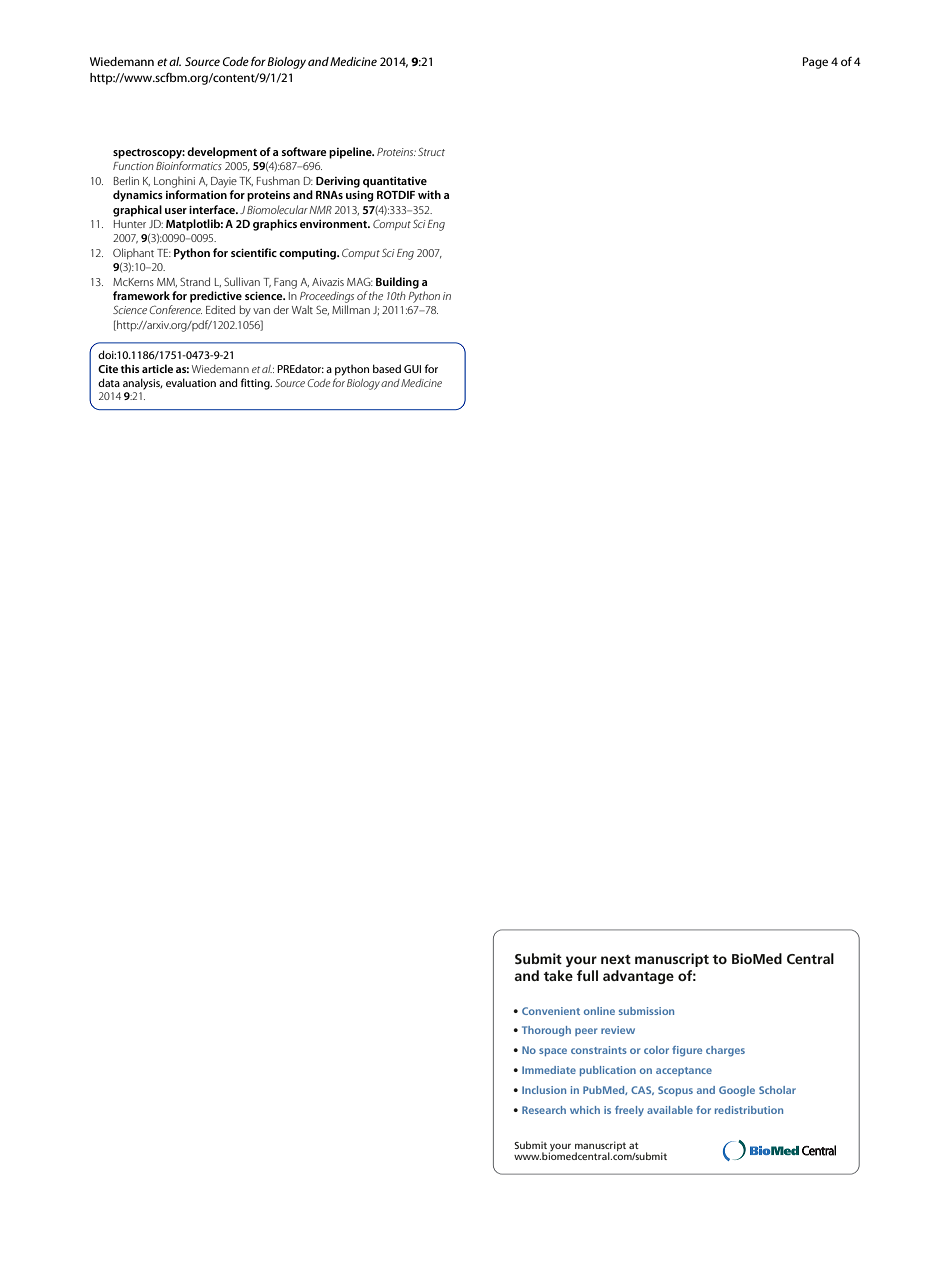 This screenshot has width=952, height=1271. Describe the element at coordinates (544, 1090) in the screenshot. I see `Inclusion` at that location.
